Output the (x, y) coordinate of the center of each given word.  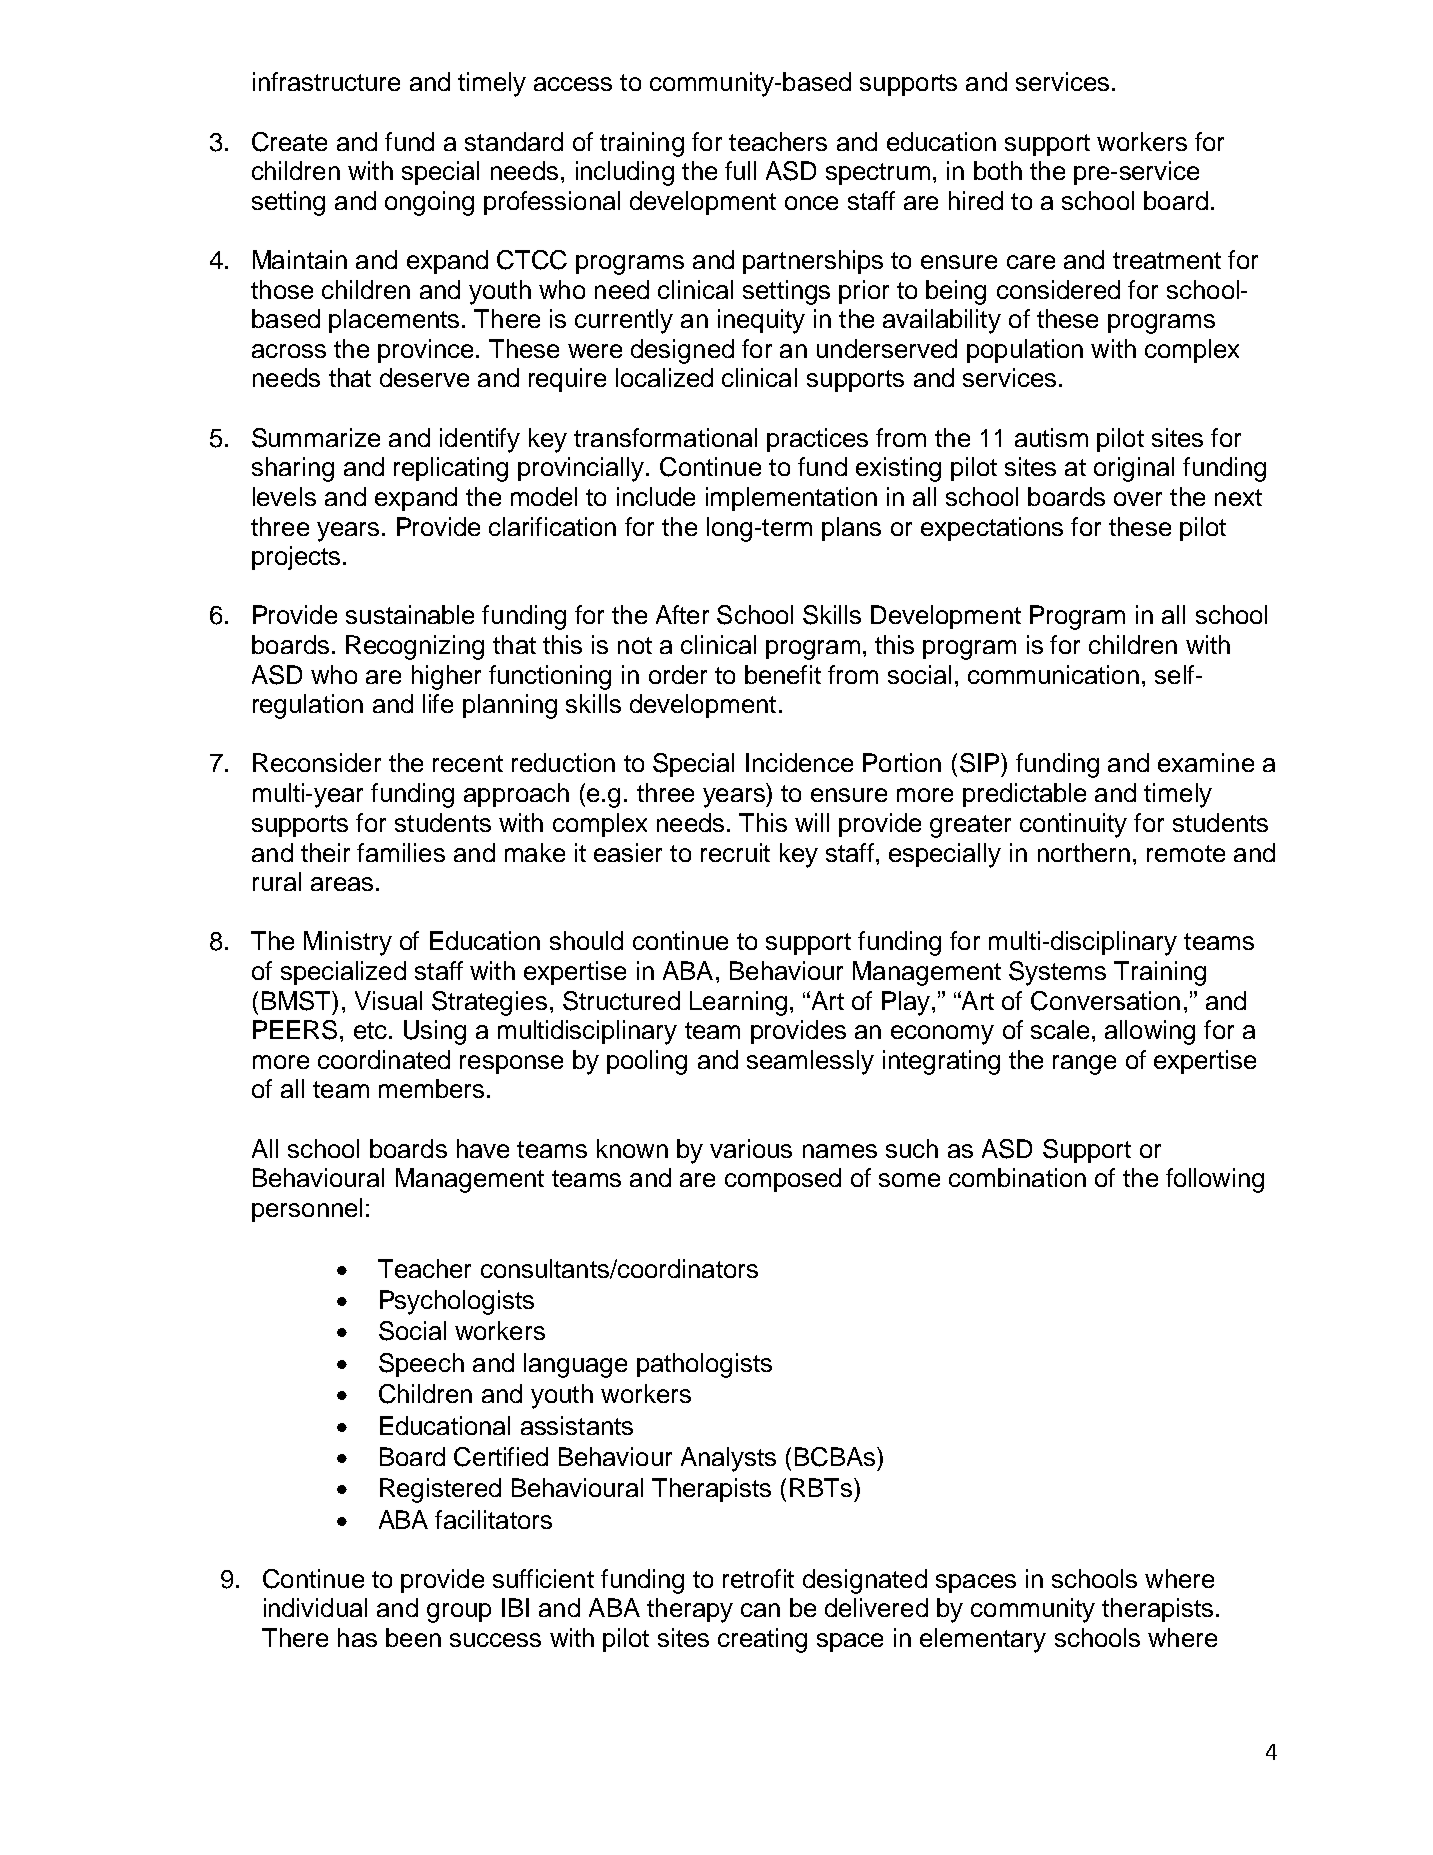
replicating (451, 469)
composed (783, 1180)
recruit (735, 852)
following (1215, 1180)
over (1138, 499)
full (740, 170)
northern (1084, 852)
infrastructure (326, 81)
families (401, 852)
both (998, 170)
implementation (791, 499)
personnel (307, 1210)
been (413, 1637)
